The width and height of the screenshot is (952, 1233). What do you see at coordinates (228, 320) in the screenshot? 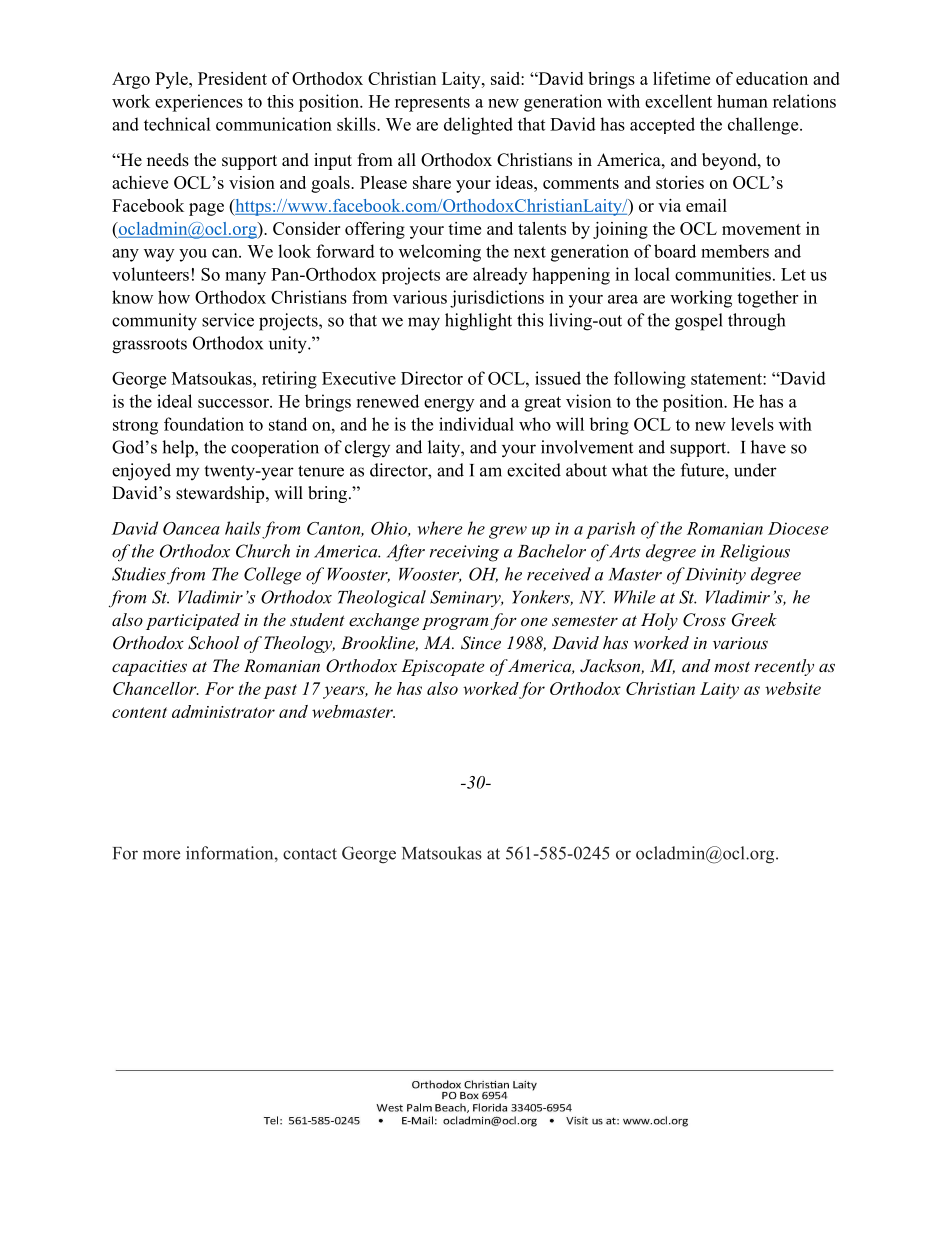
I see `service` at bounding box center [228, 320].
